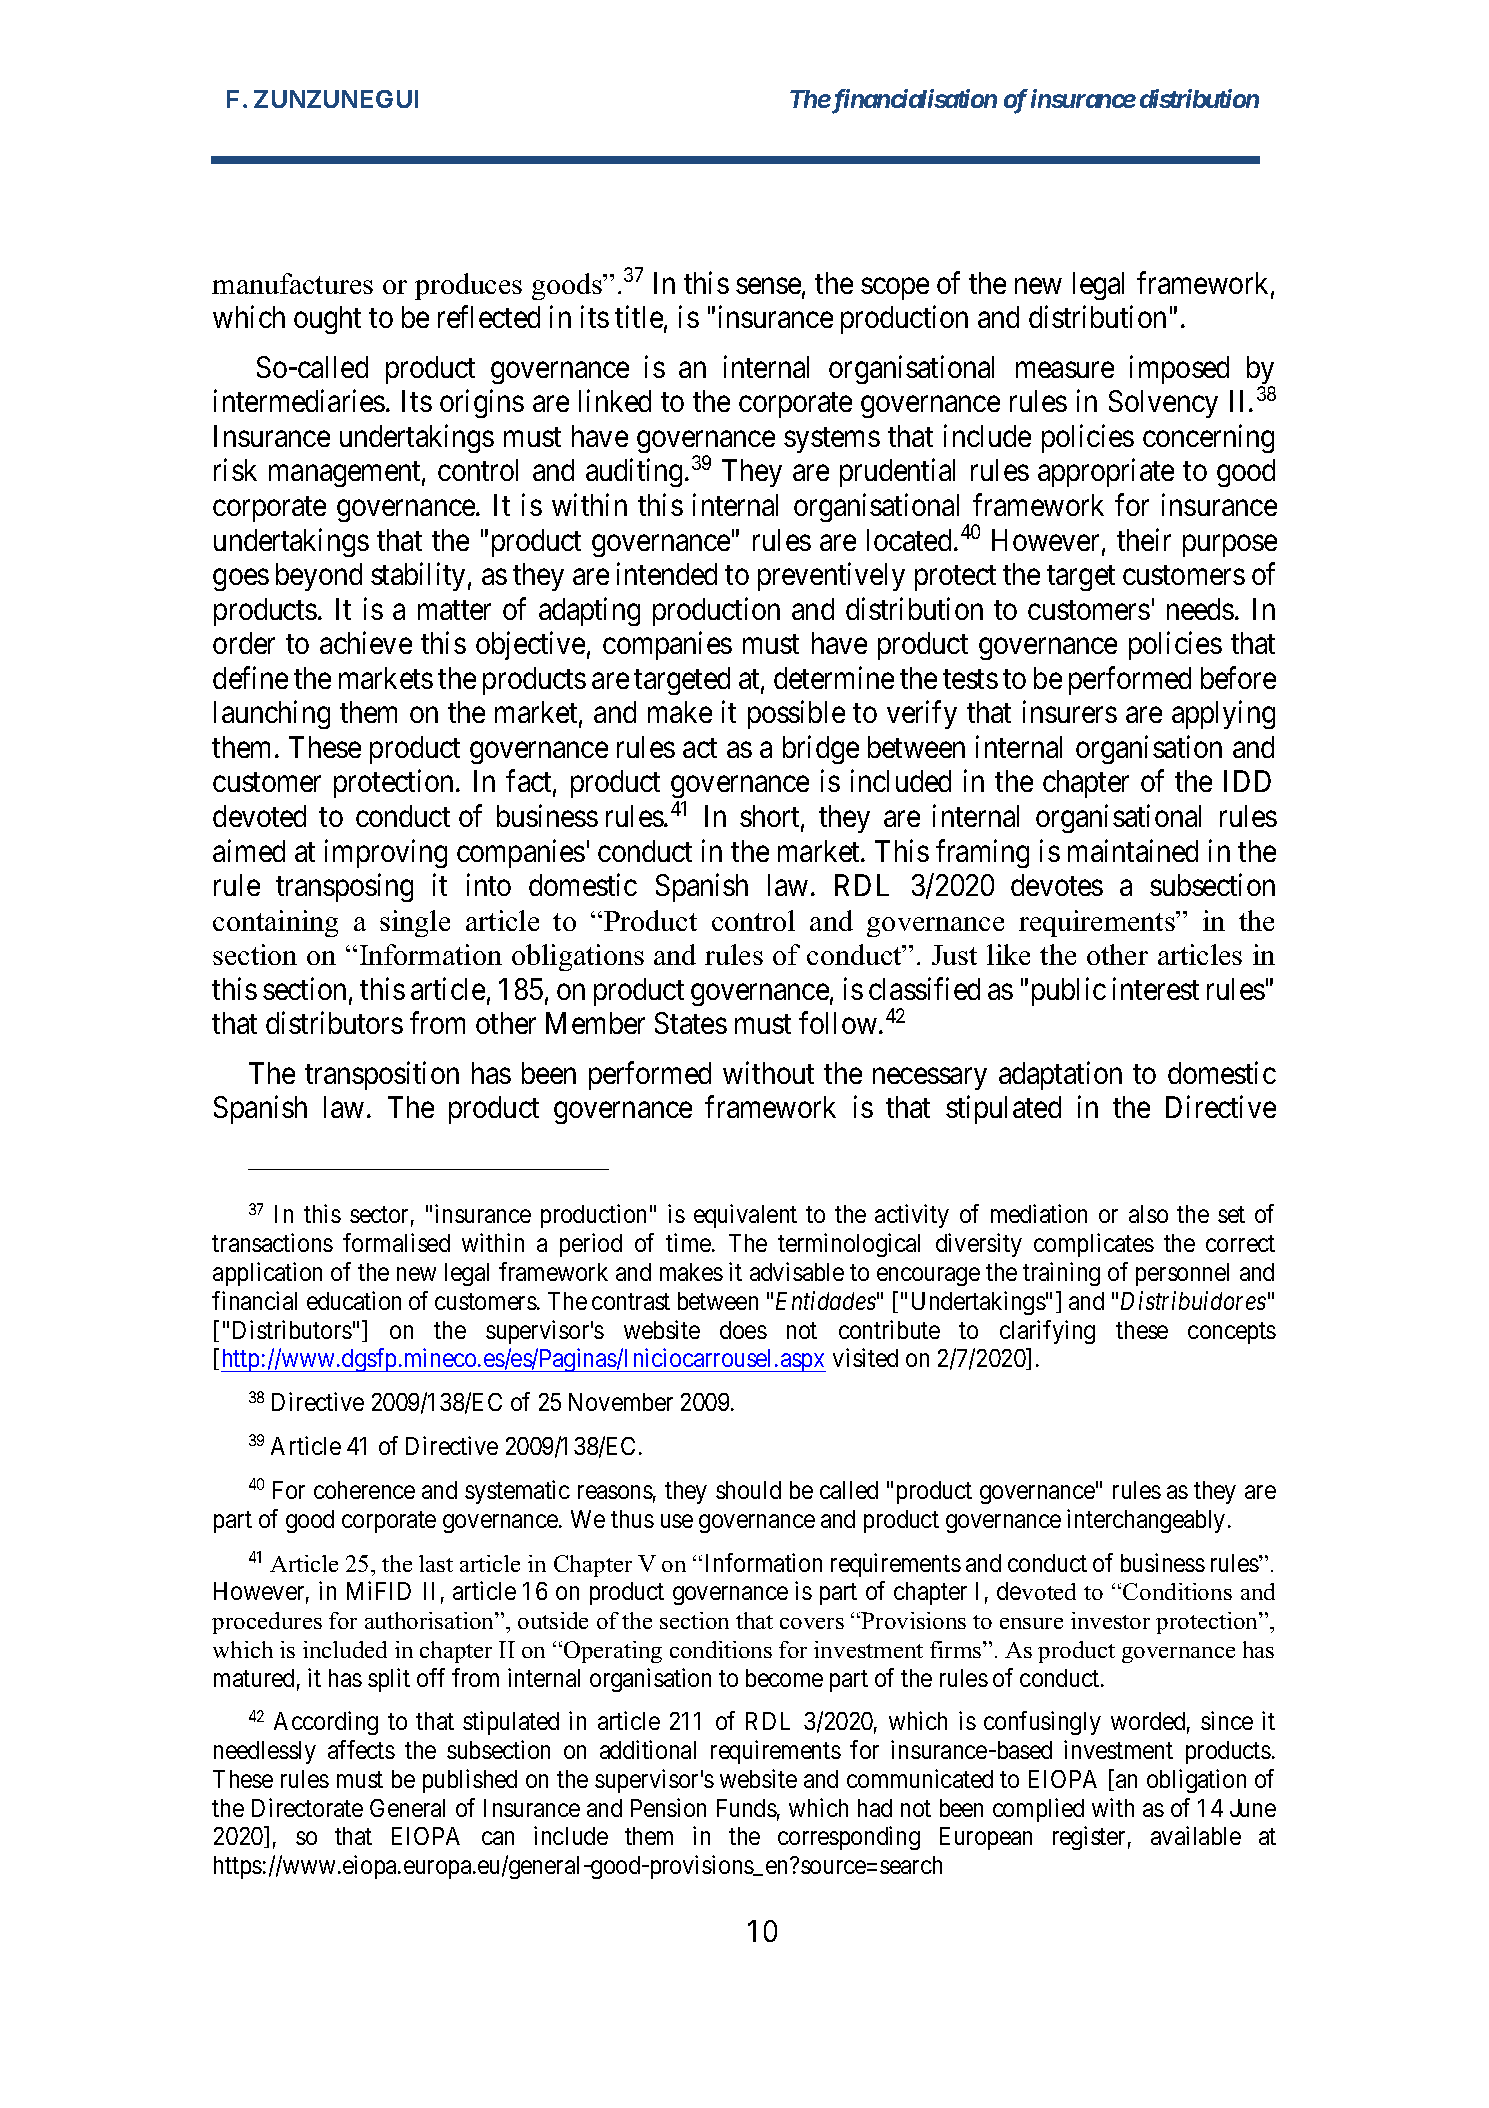 This screenshot has width=1489, height=2108. I want to click on ought, so click(327, 320).
